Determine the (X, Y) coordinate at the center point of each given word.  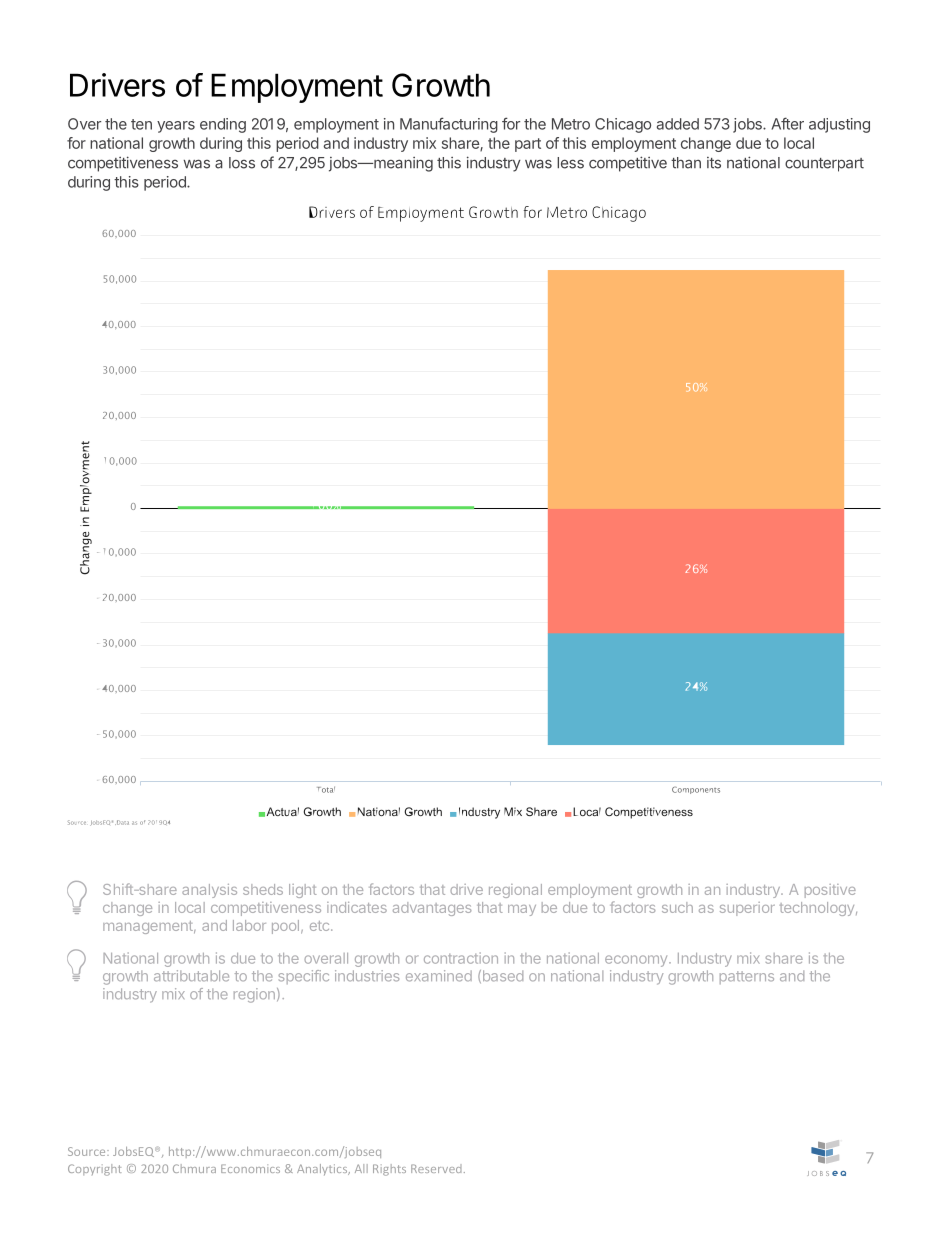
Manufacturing (449, 125)
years (176, 127)
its (714, 163)
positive (830, 891)
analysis (209, 891)
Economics (250, 1168)
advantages (432, 909)
